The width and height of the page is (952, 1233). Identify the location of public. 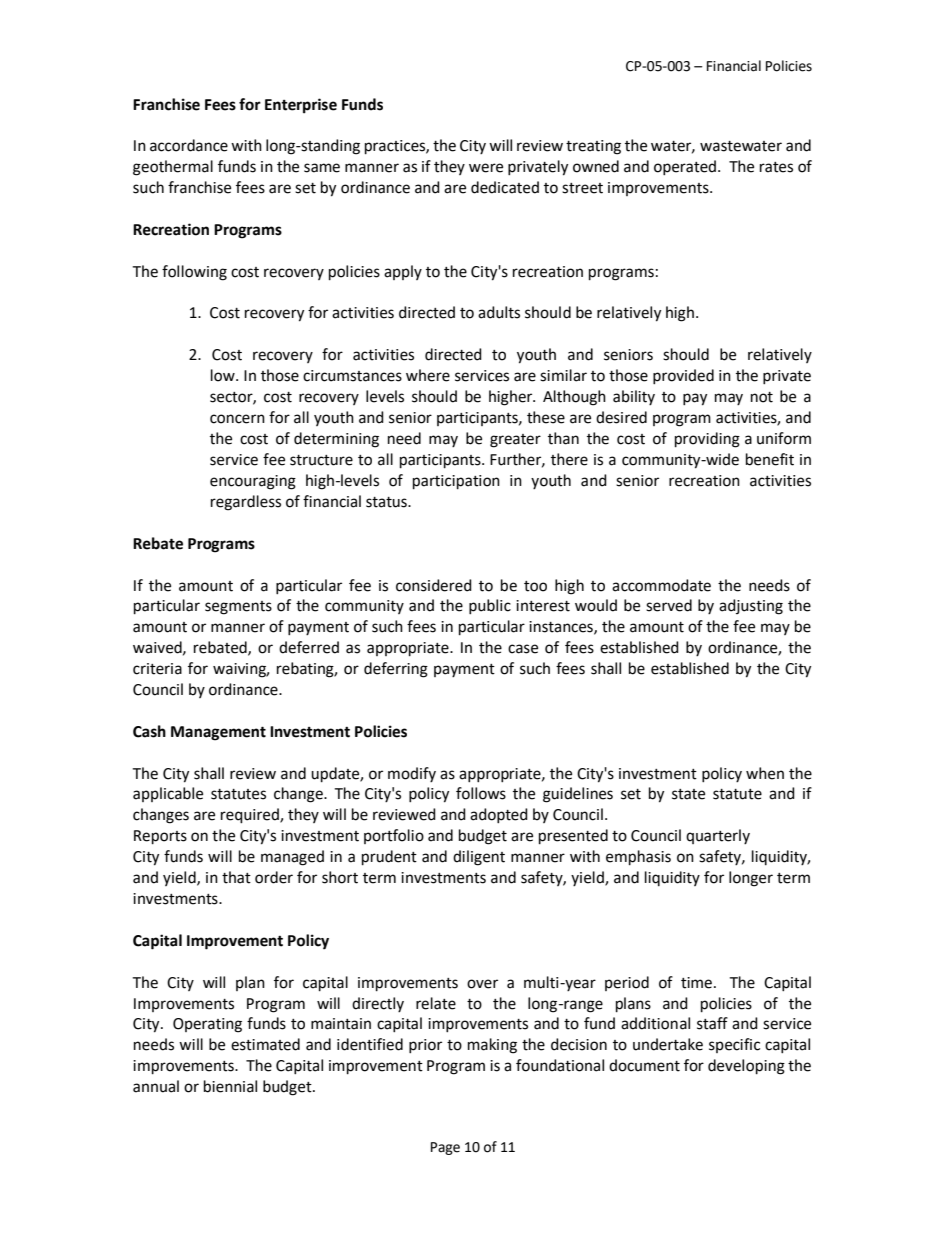
(490, 606).
